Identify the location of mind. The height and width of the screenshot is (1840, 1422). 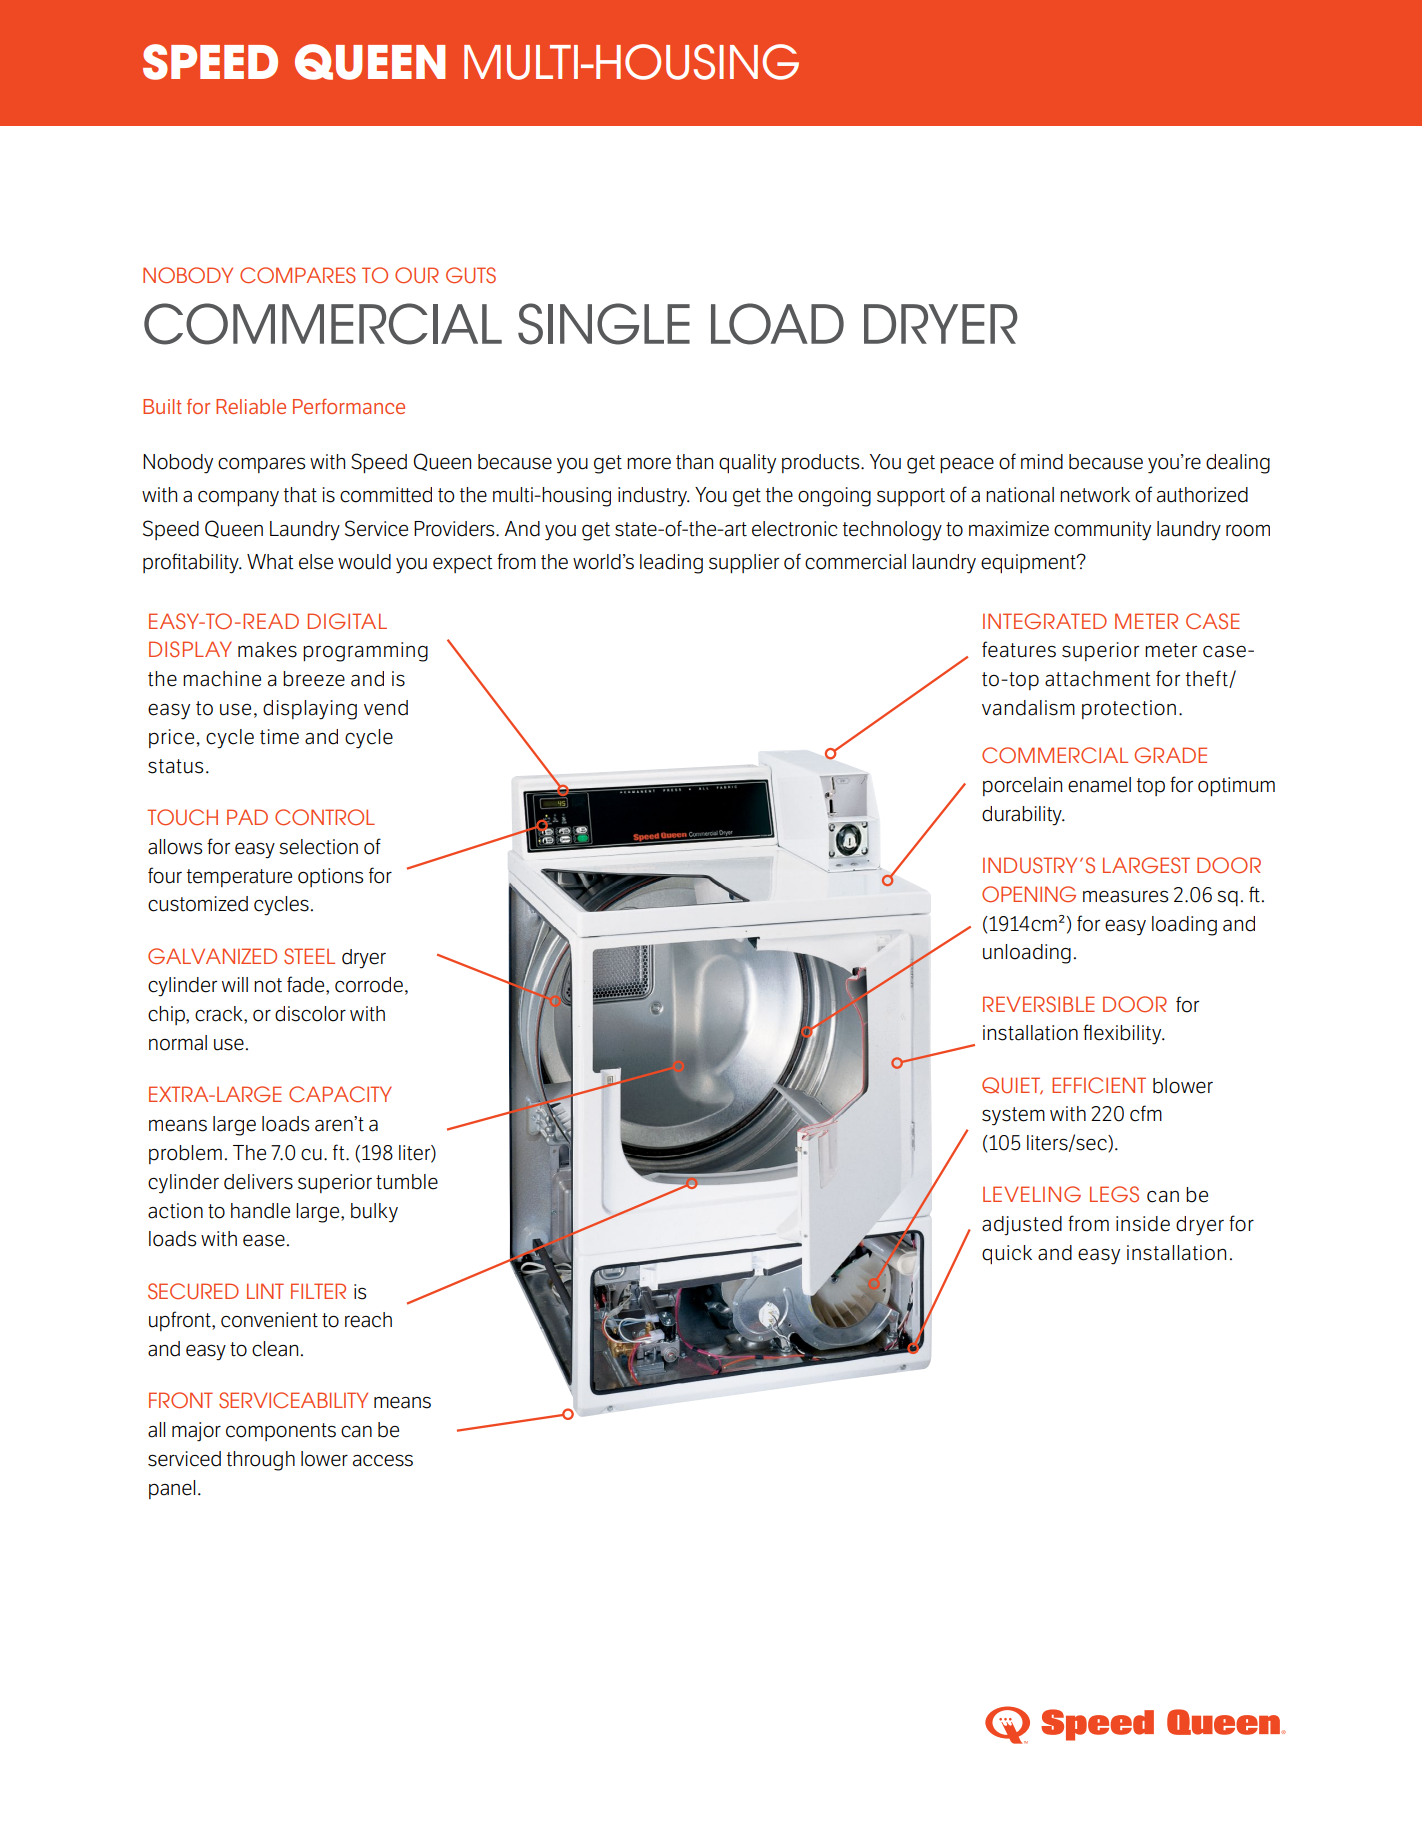
(1042, 462).
